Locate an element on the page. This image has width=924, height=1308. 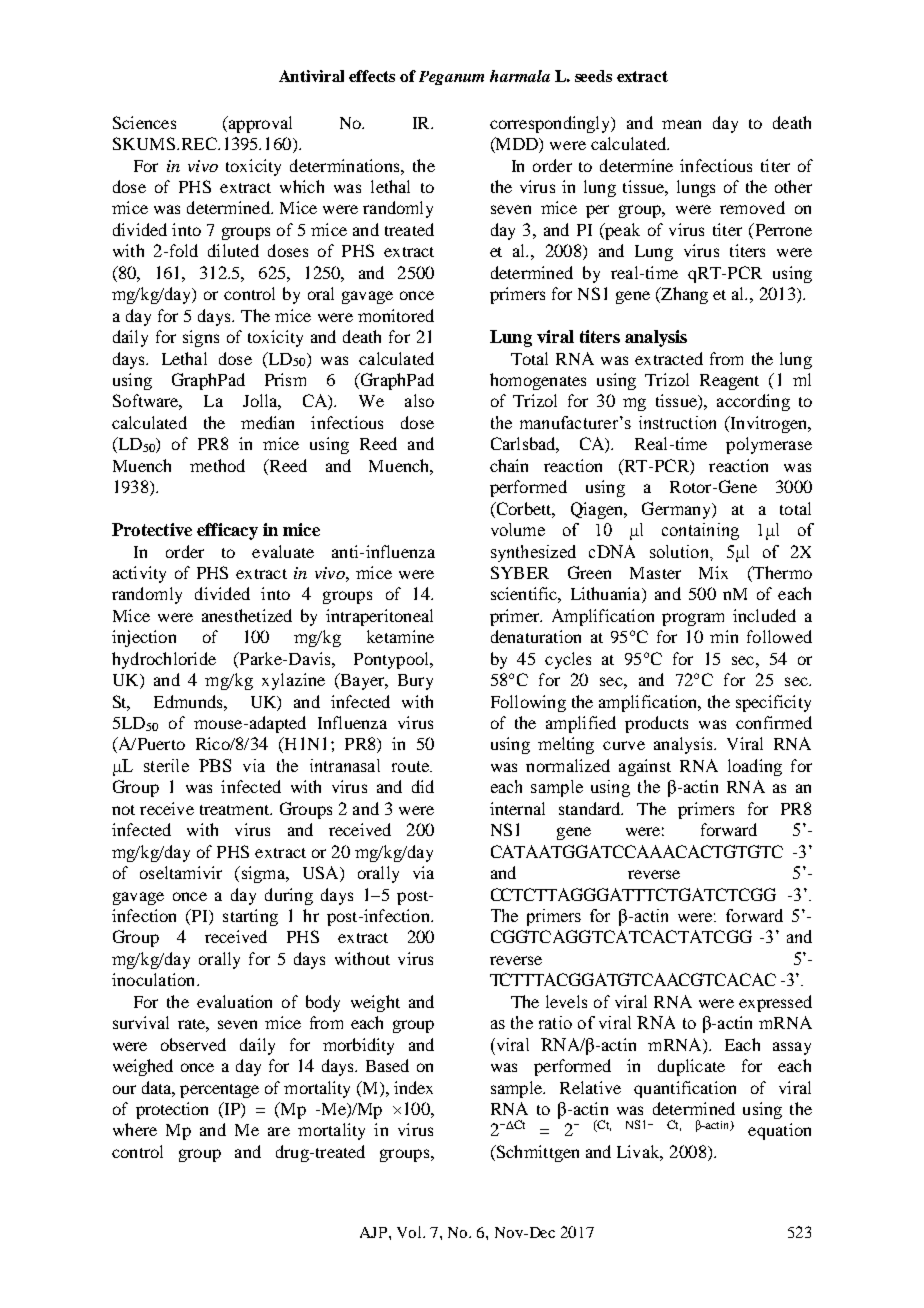
approval is located at coordinates (259, 124).
